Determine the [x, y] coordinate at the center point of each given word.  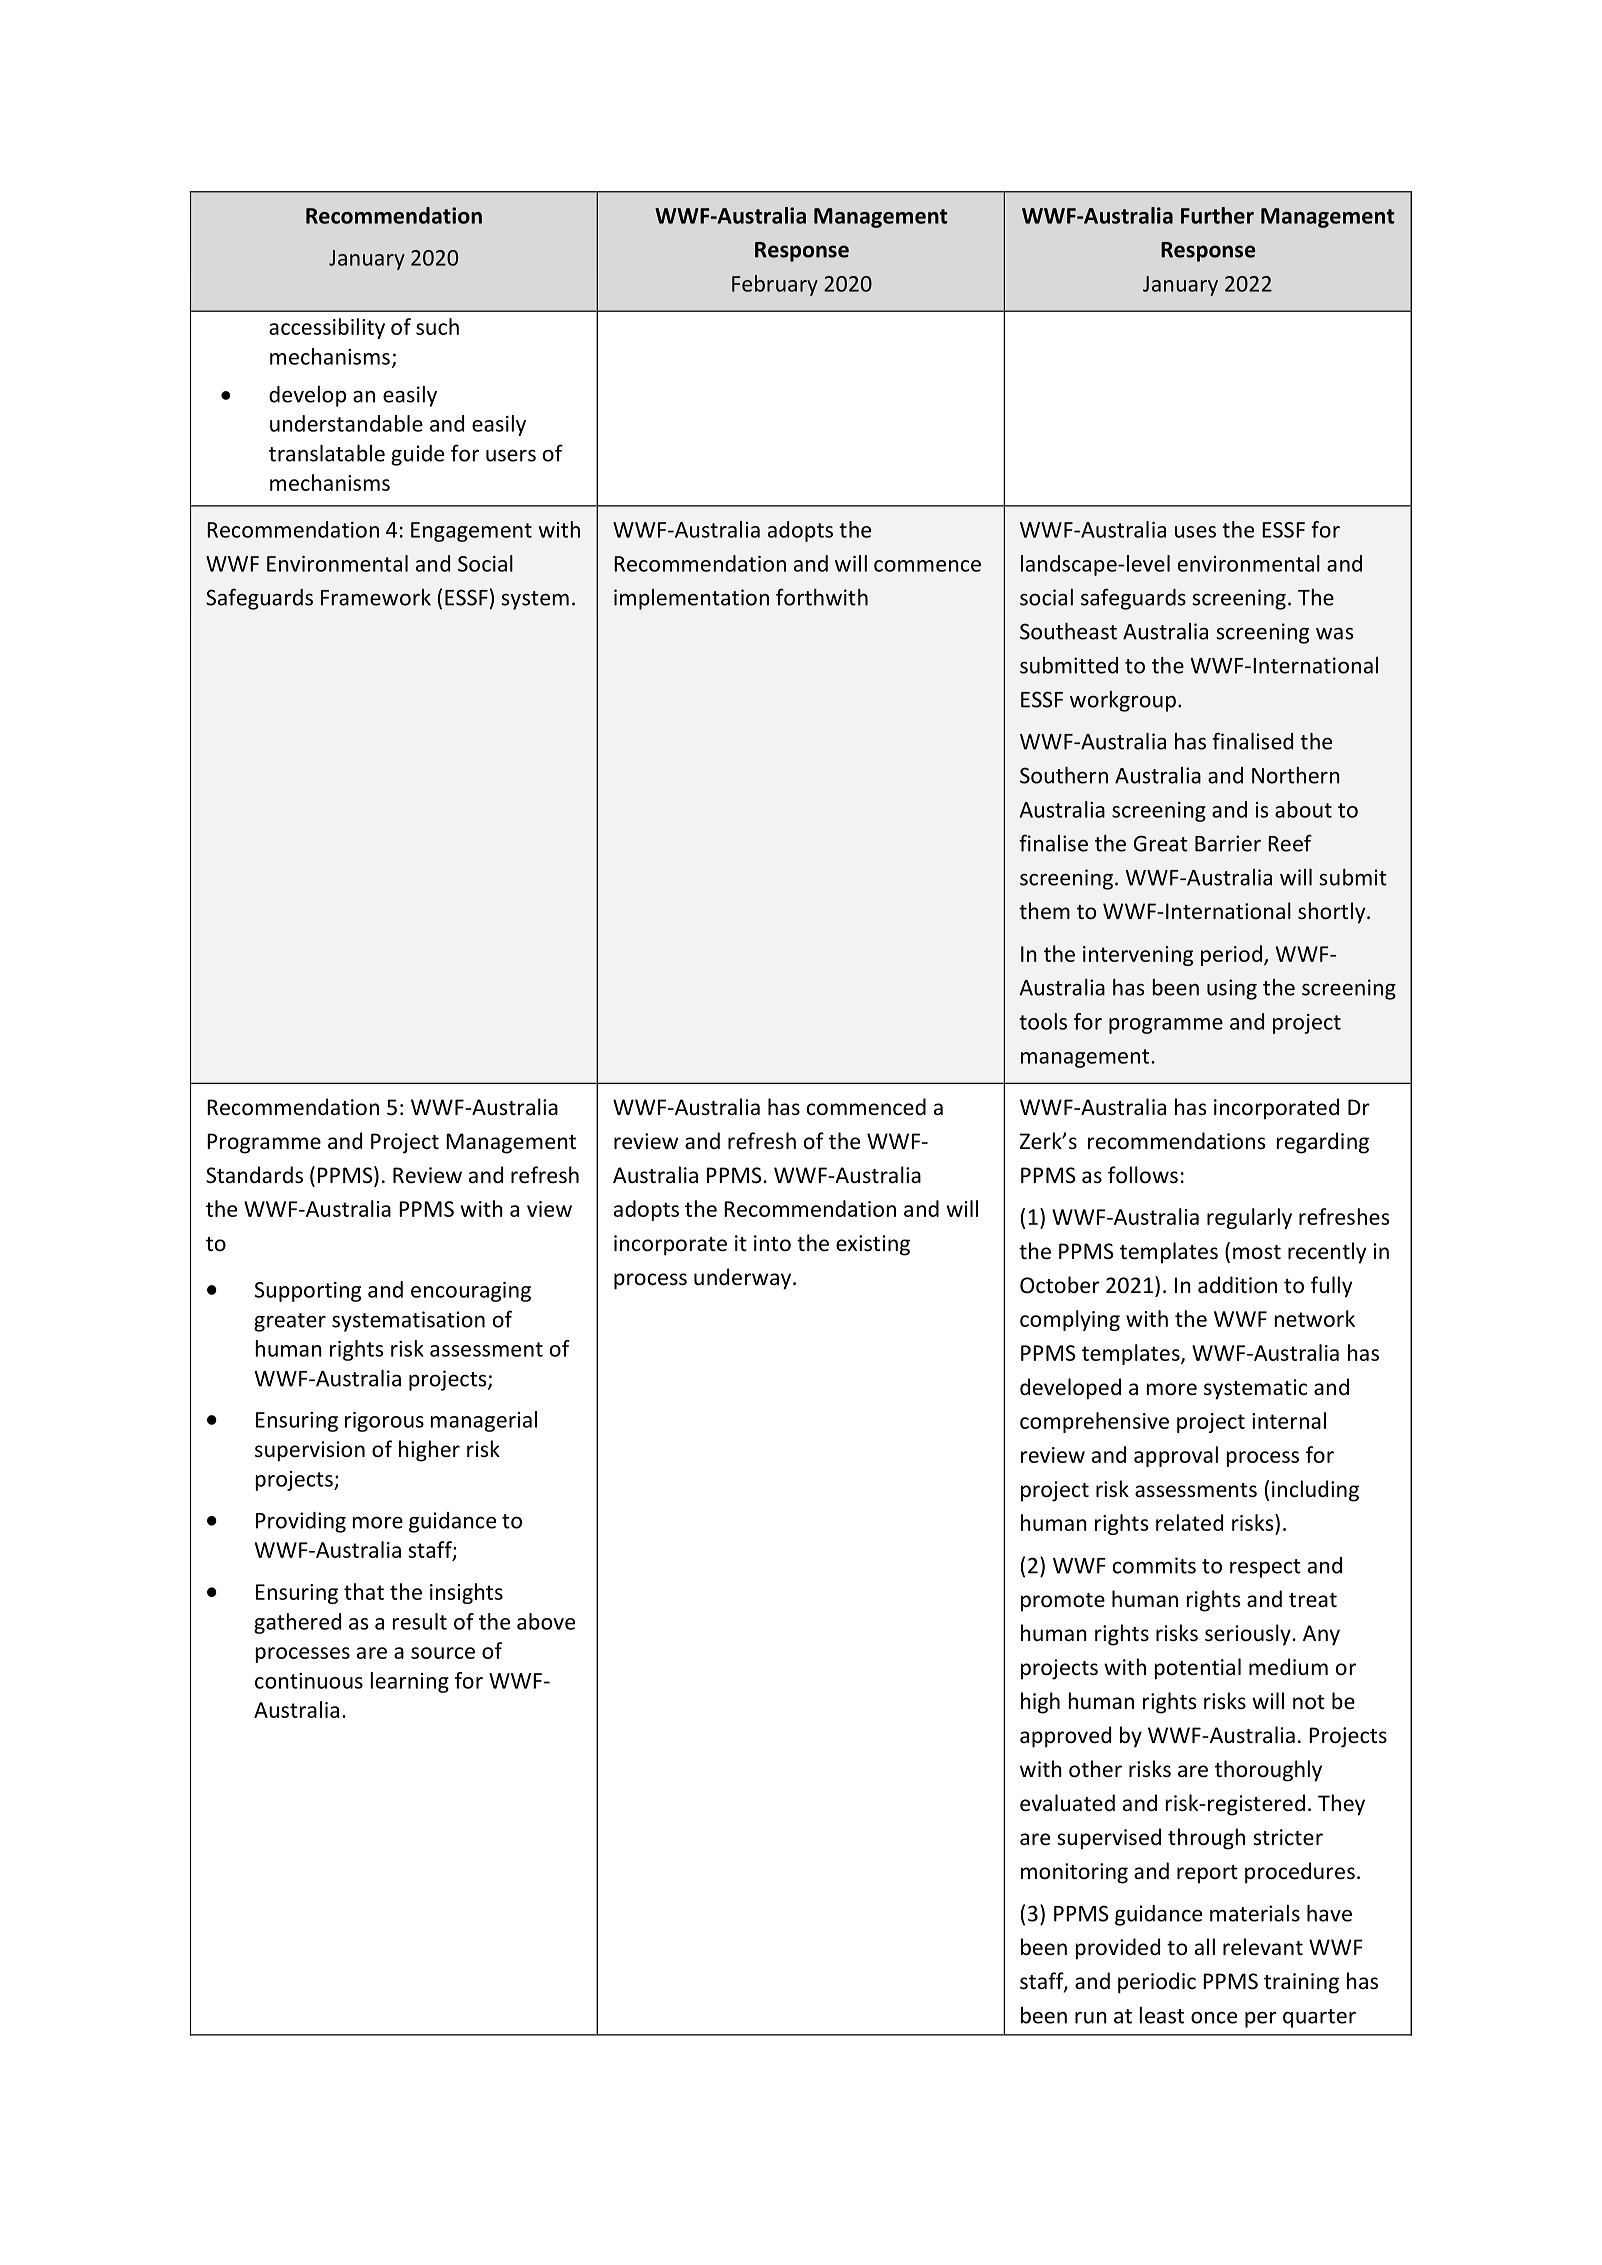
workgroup [1123, 701]
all [1205, 1946]
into [772, 1243]
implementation [691, 599]
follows [1143, 1175]
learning [410, 1682]
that [364, 1591]
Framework [376, 597]
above [546, 1621]
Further [1217, 215]
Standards [254, 1175]
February [775, 285]
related [1189, 1522]
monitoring [1074, 1873]
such [437, 326]
